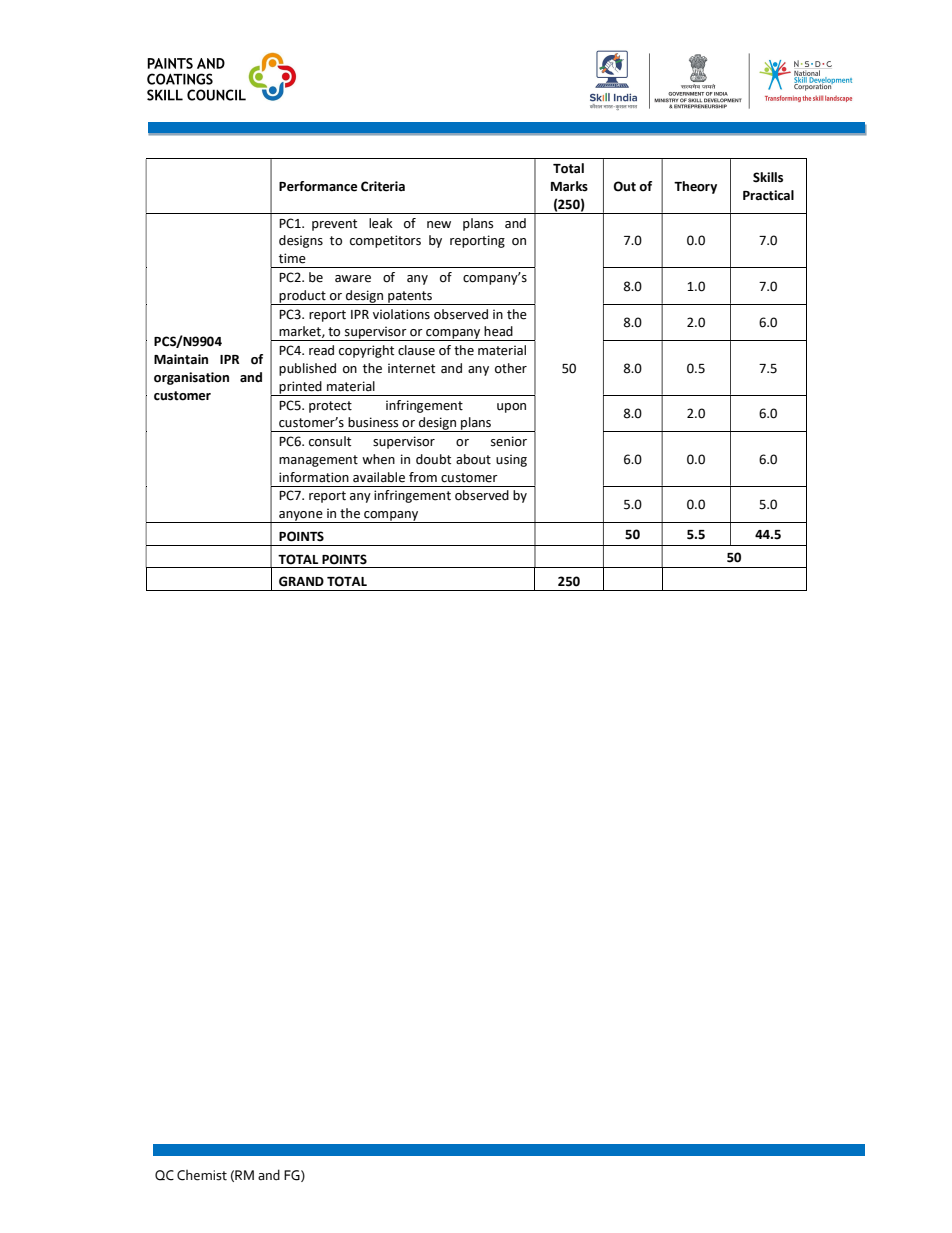 The height and width of the screenshot is (1233, 952). What do you see at coordinates (378, 459) in the screenshot?
I see `when` at bounding box center [378, 459].
